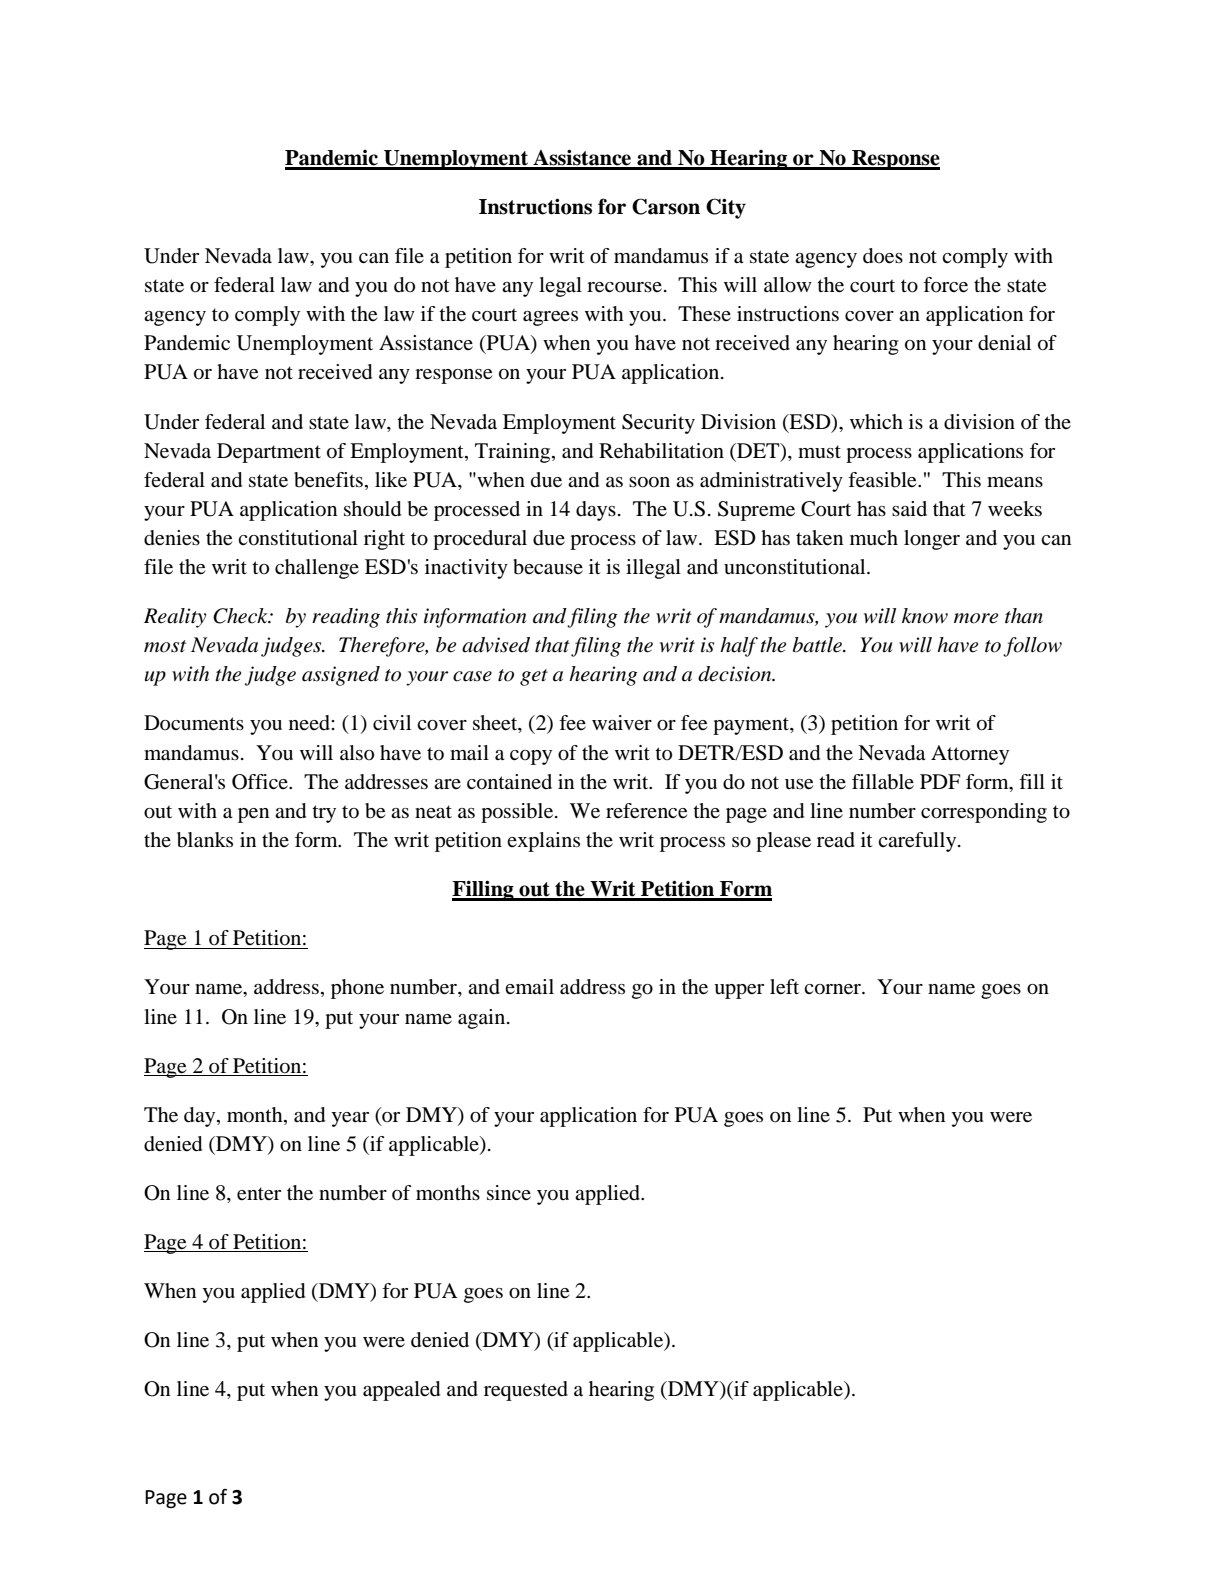  Describe the element at coordinates (624, 287) in the screenshot. I see `recourse` at that location.
